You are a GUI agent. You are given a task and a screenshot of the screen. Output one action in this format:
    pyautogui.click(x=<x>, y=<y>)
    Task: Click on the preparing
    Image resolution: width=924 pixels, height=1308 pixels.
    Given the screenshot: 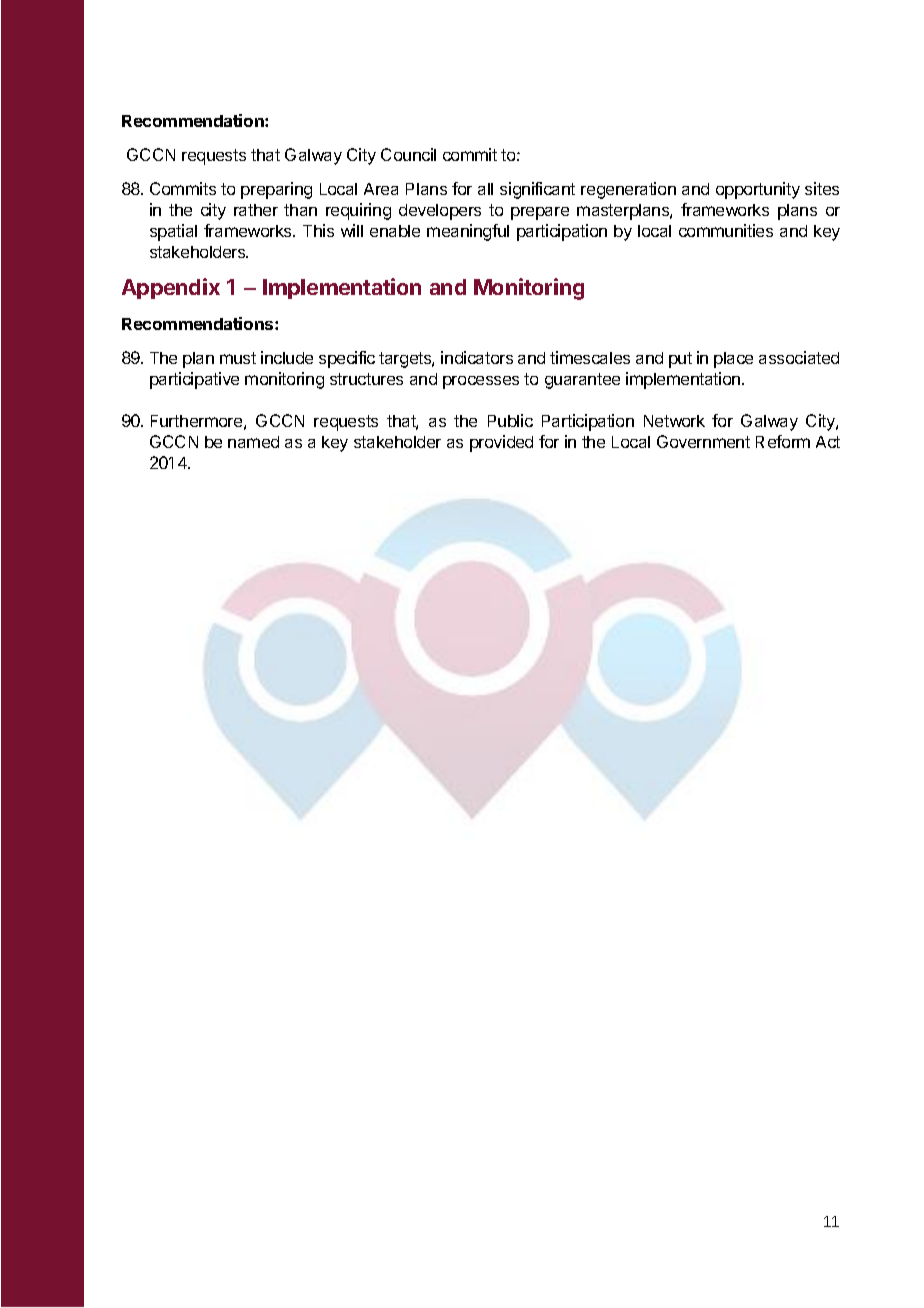 What is the action you would take?
    pyautogui.click(x=276, y=190)
